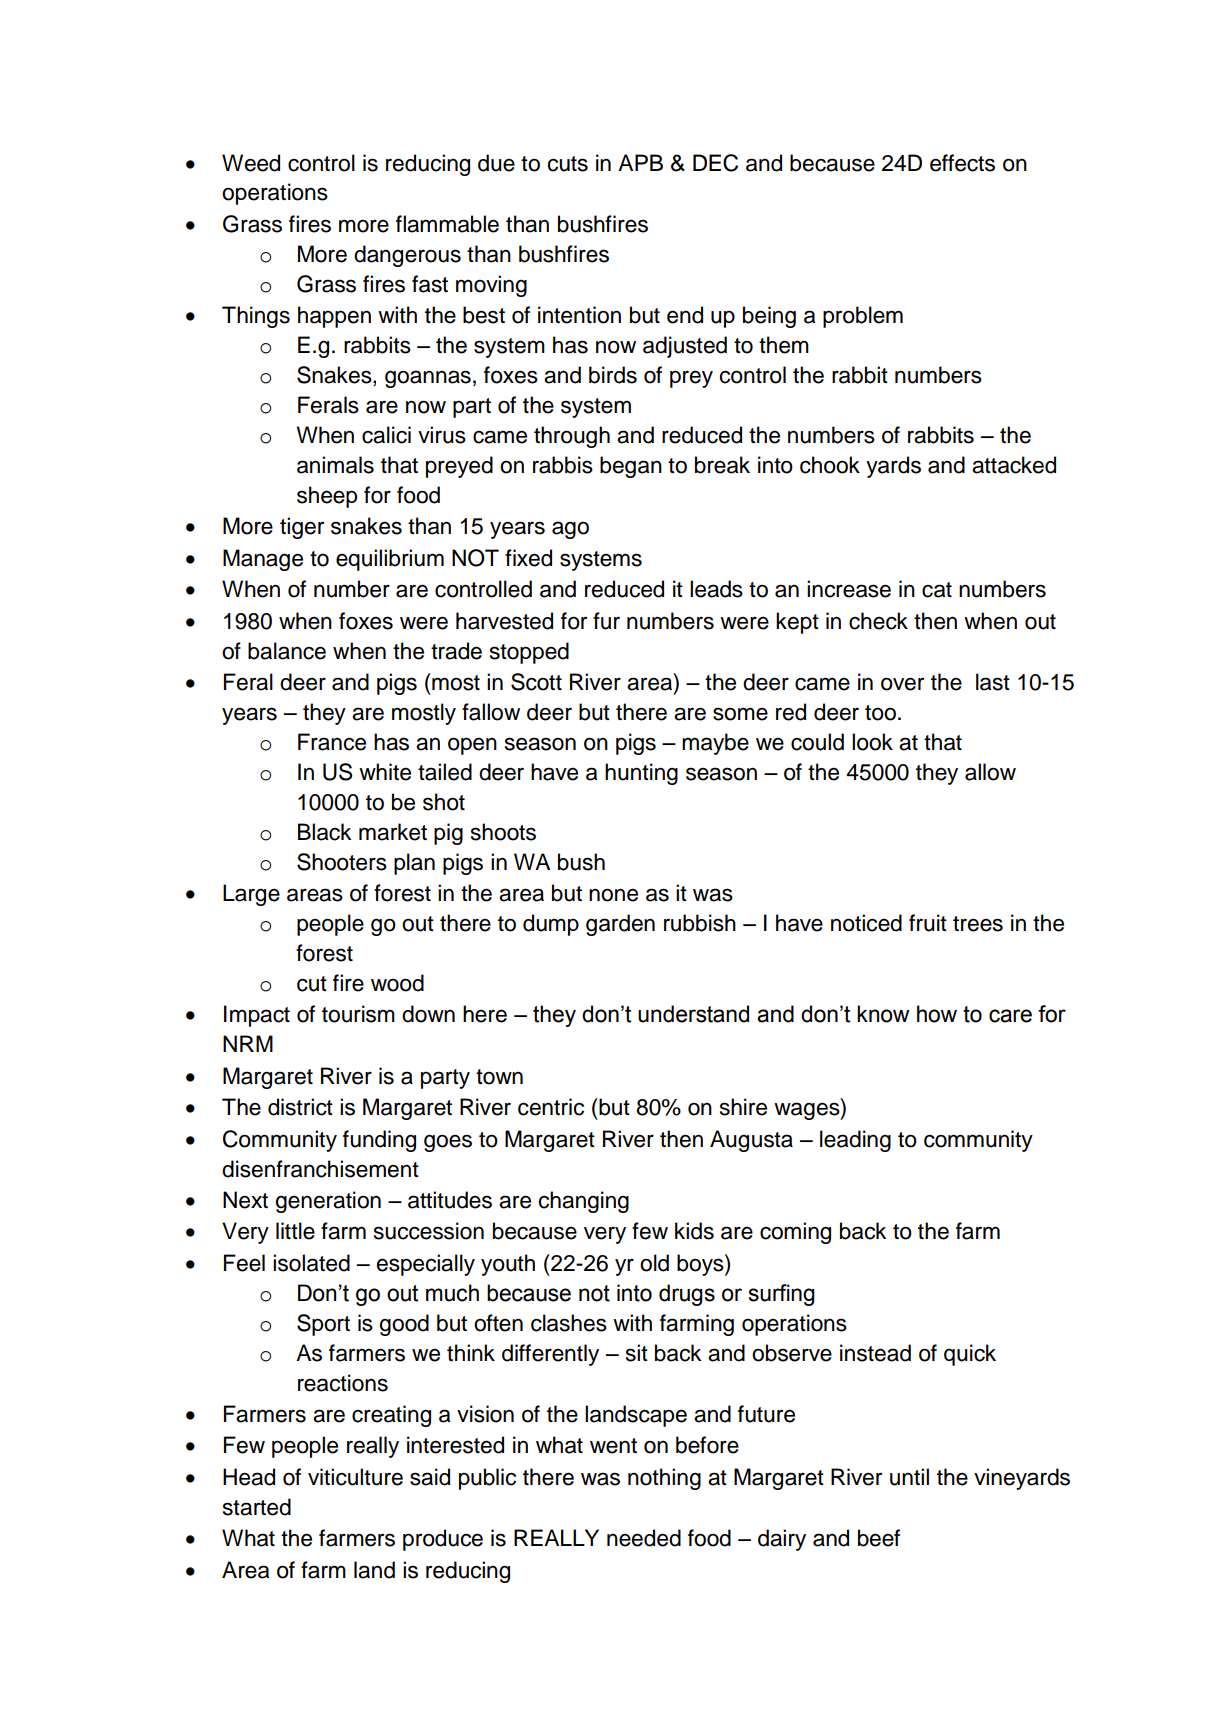 The height and width of the screenshot is (1732, 1225). Describe the element at coordinates (342, 862) in the screenshot. I see `Shooters` at that location.
